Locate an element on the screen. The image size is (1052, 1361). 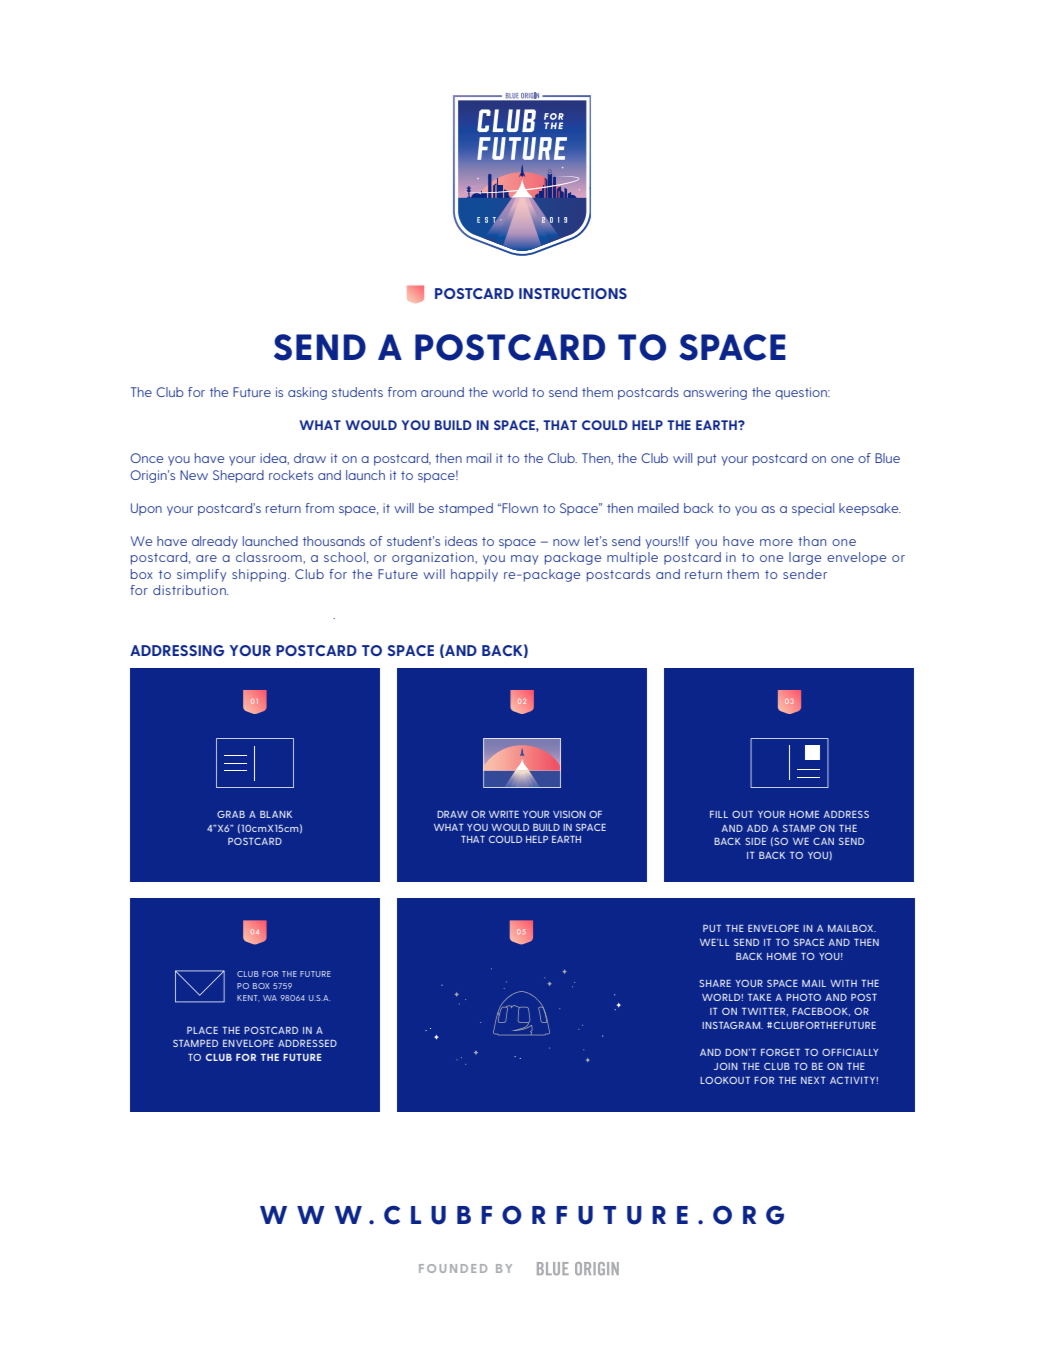
PLACE is located at coordinates (202, 1030).
